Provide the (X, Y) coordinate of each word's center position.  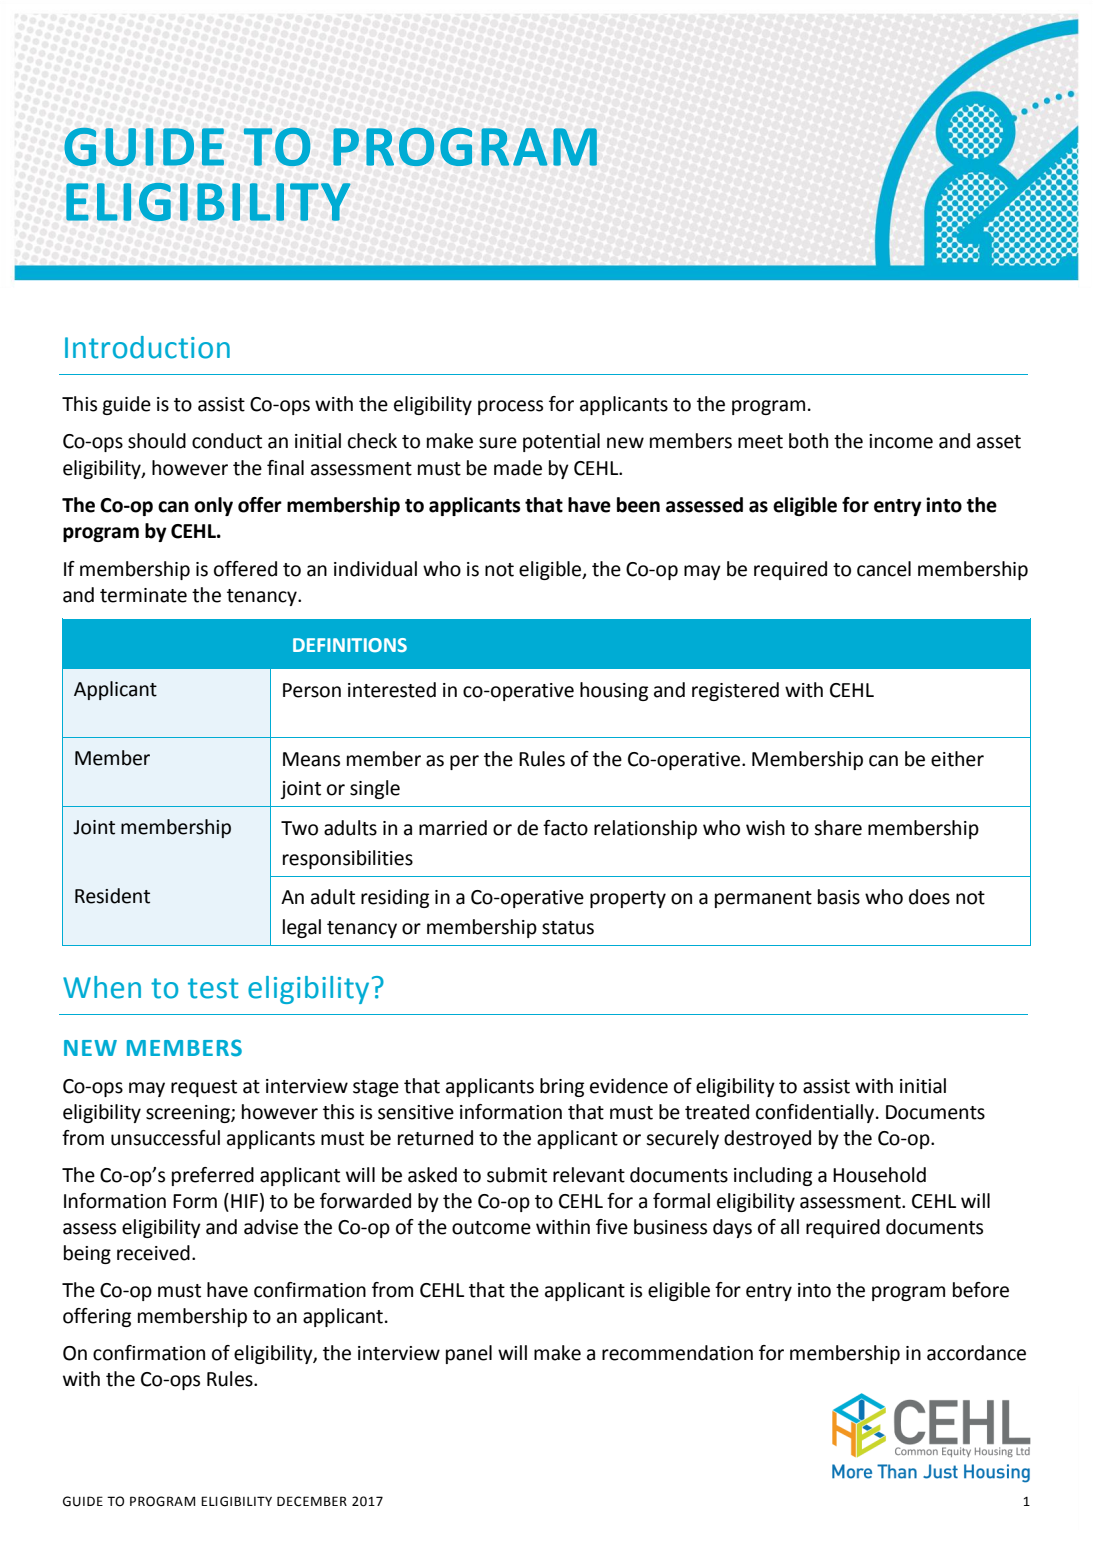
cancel (884, 569)
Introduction (147, 347)
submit (517, 1175)
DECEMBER (312, 1501)
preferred (213, 1176)
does (929, 897)
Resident (112, 896)
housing (614, 691)
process (510, 407)
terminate (143, 595)
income (901, 441)
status (568, 928)
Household (879, 1175)
